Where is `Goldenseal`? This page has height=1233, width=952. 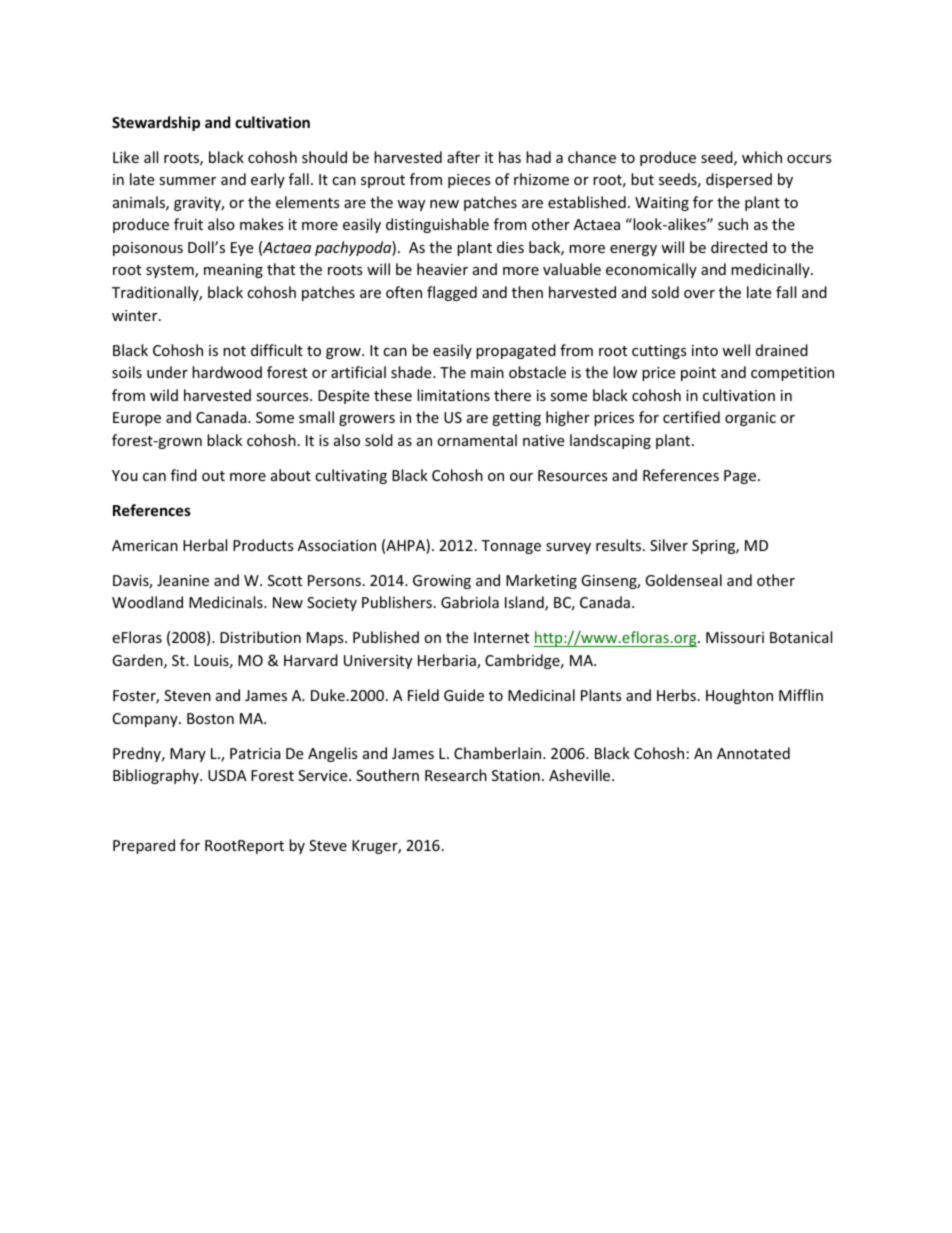 Goldenseal is located at coordinates (683, 580).
